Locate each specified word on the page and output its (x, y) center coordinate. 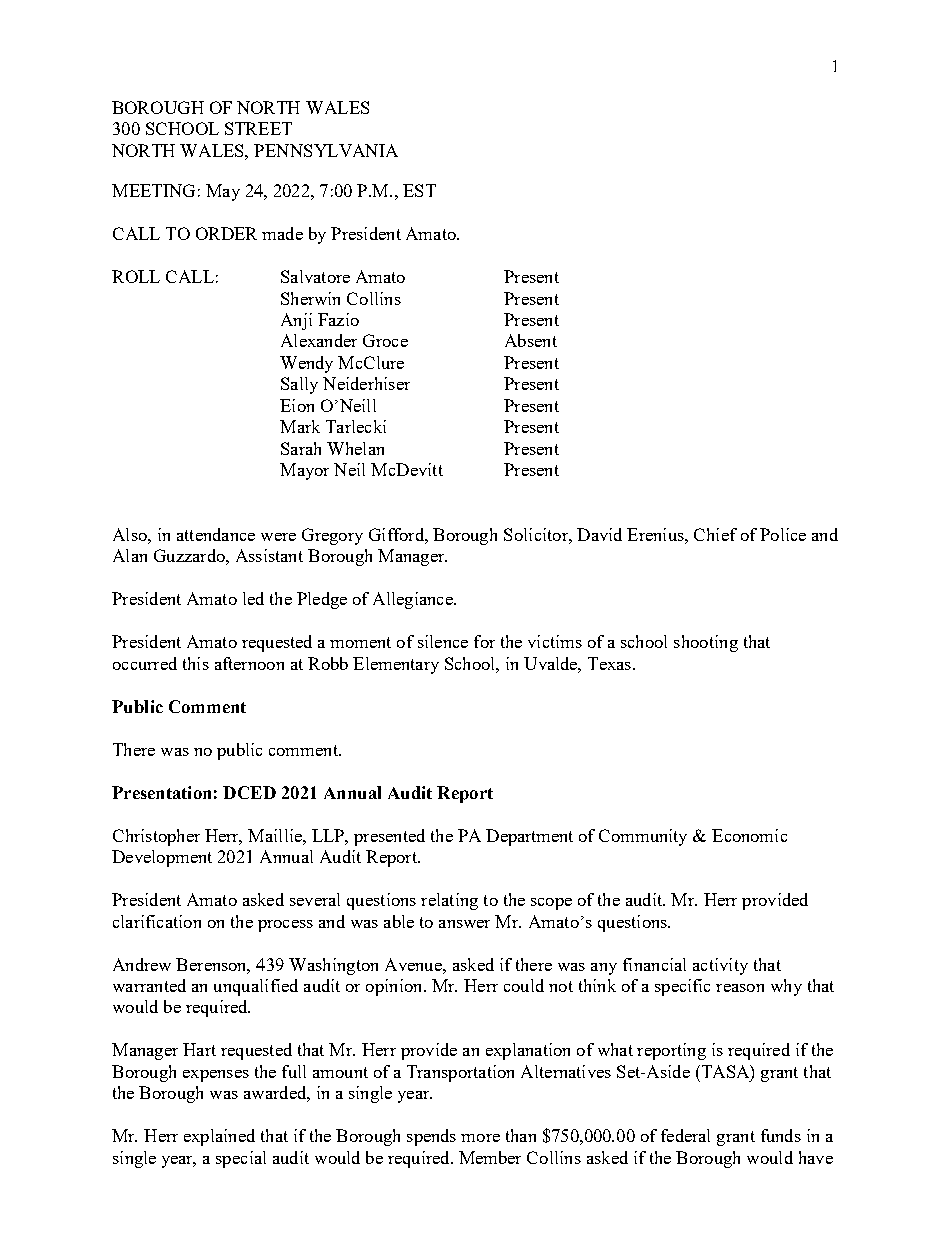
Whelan (355, 448)
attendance (216, 534)
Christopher (156, 837)
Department (529, 837)
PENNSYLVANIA (326, 150)
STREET (258, 128)
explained (219, 1137)
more (480, 1138)
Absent (531, 340)
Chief (715, 534)
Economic (749, 835)
